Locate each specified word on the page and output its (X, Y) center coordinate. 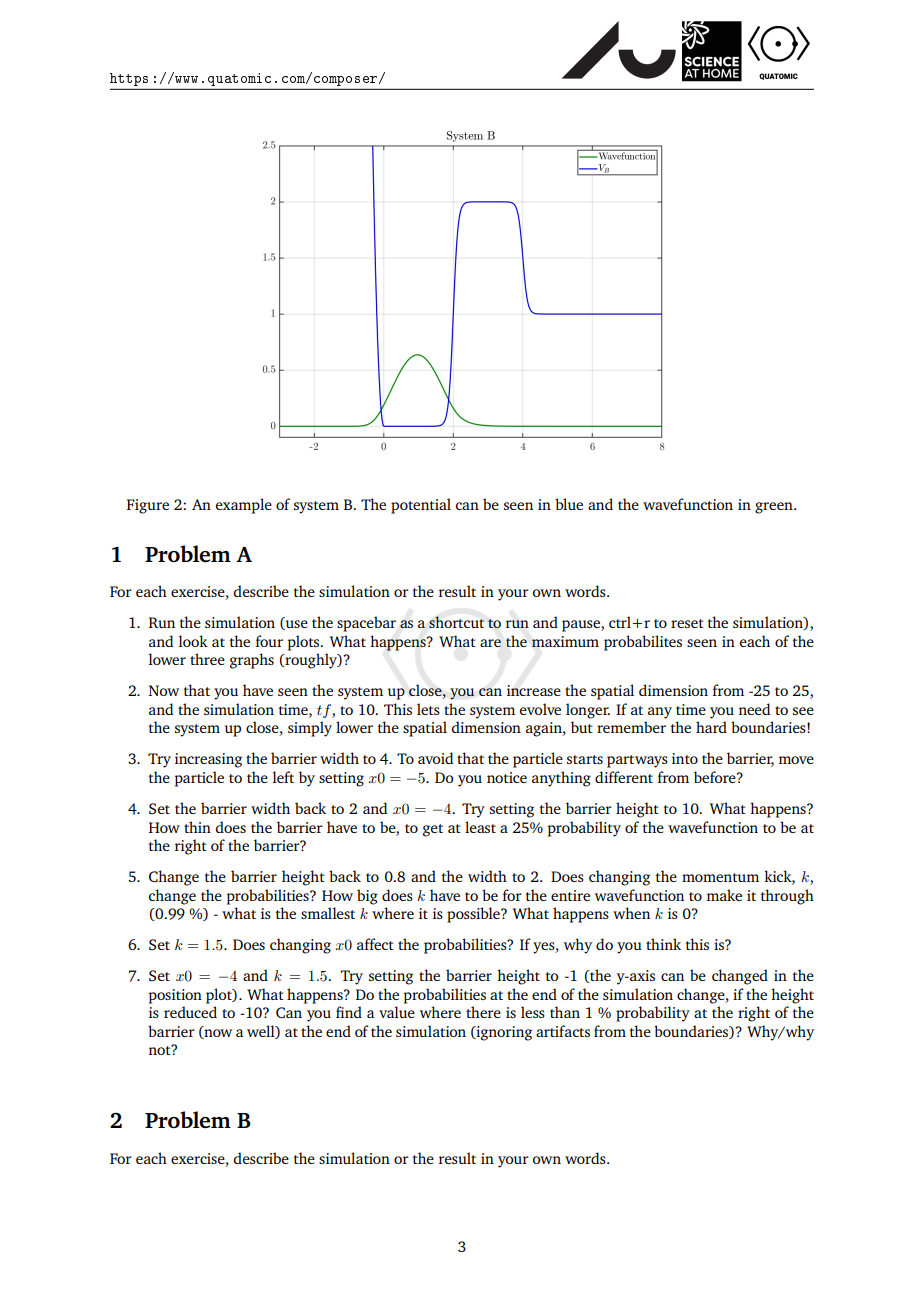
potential (421, 506)
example (244, 506)
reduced (190, 1012)
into (685, 758)
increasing (208, 760)
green (775, 508)
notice (507, 777)
